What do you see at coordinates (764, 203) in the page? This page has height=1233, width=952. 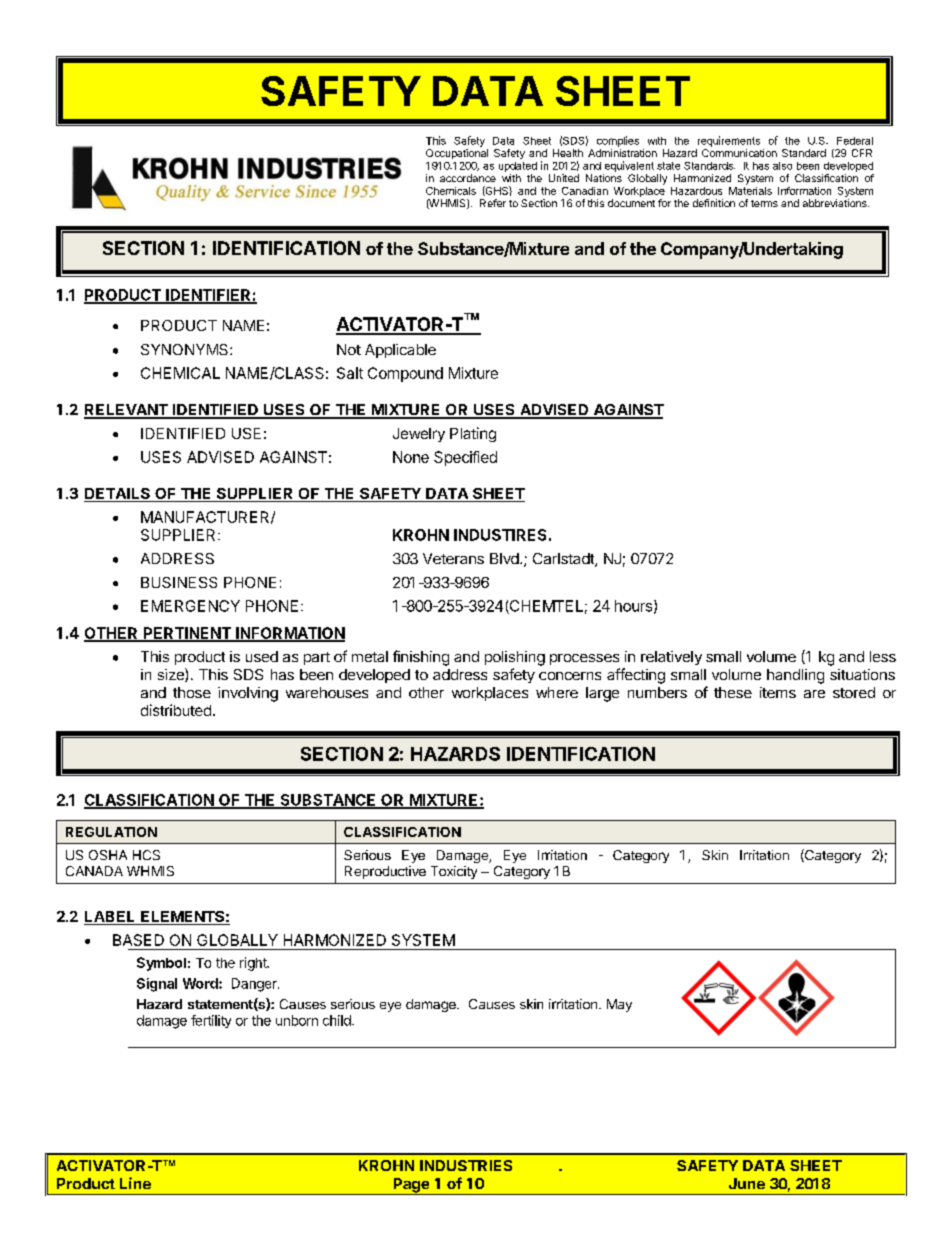 I see `terms` at bounding box center [764, 203].
